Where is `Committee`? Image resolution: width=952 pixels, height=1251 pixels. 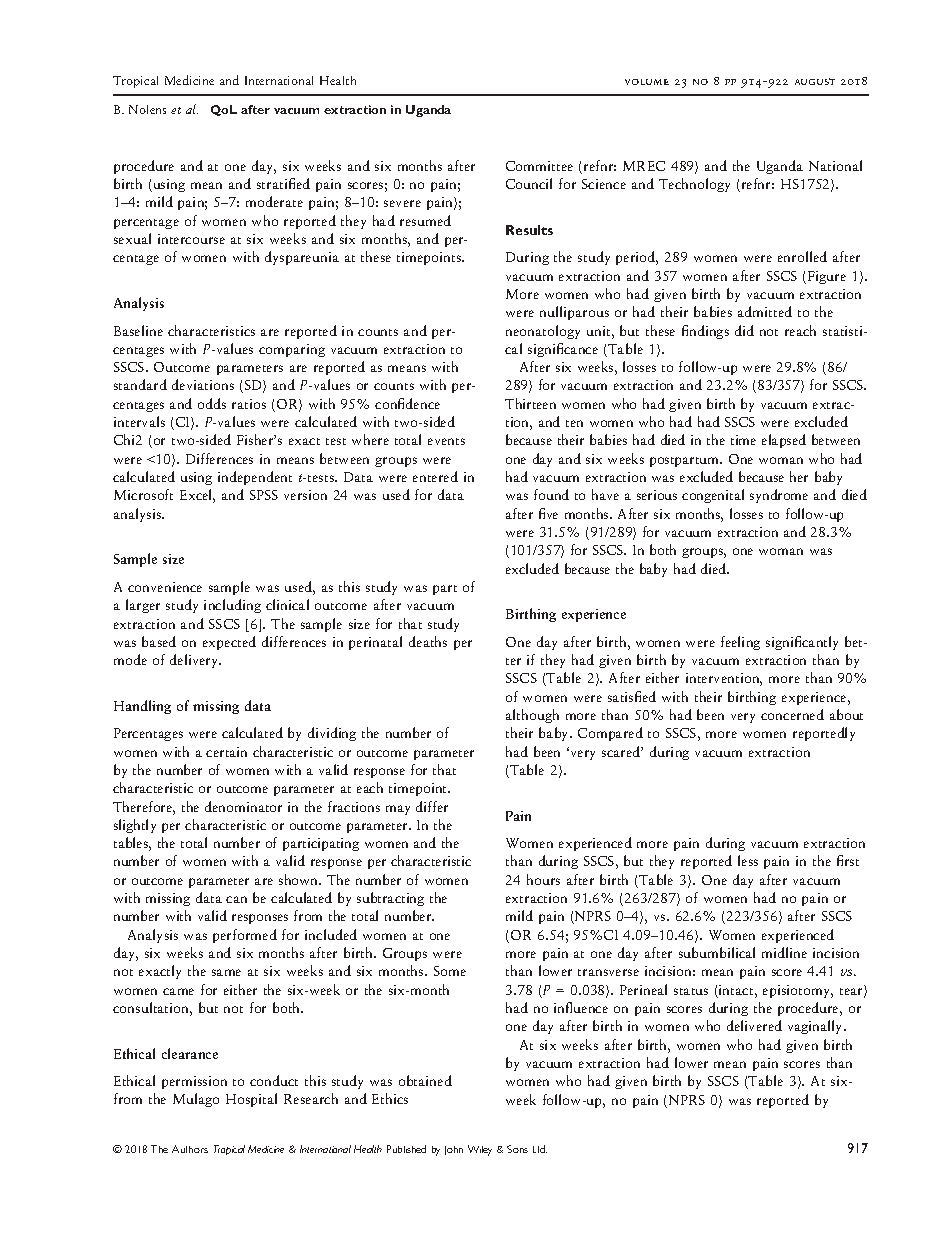
Committee is located at coordinates (539, 166).
